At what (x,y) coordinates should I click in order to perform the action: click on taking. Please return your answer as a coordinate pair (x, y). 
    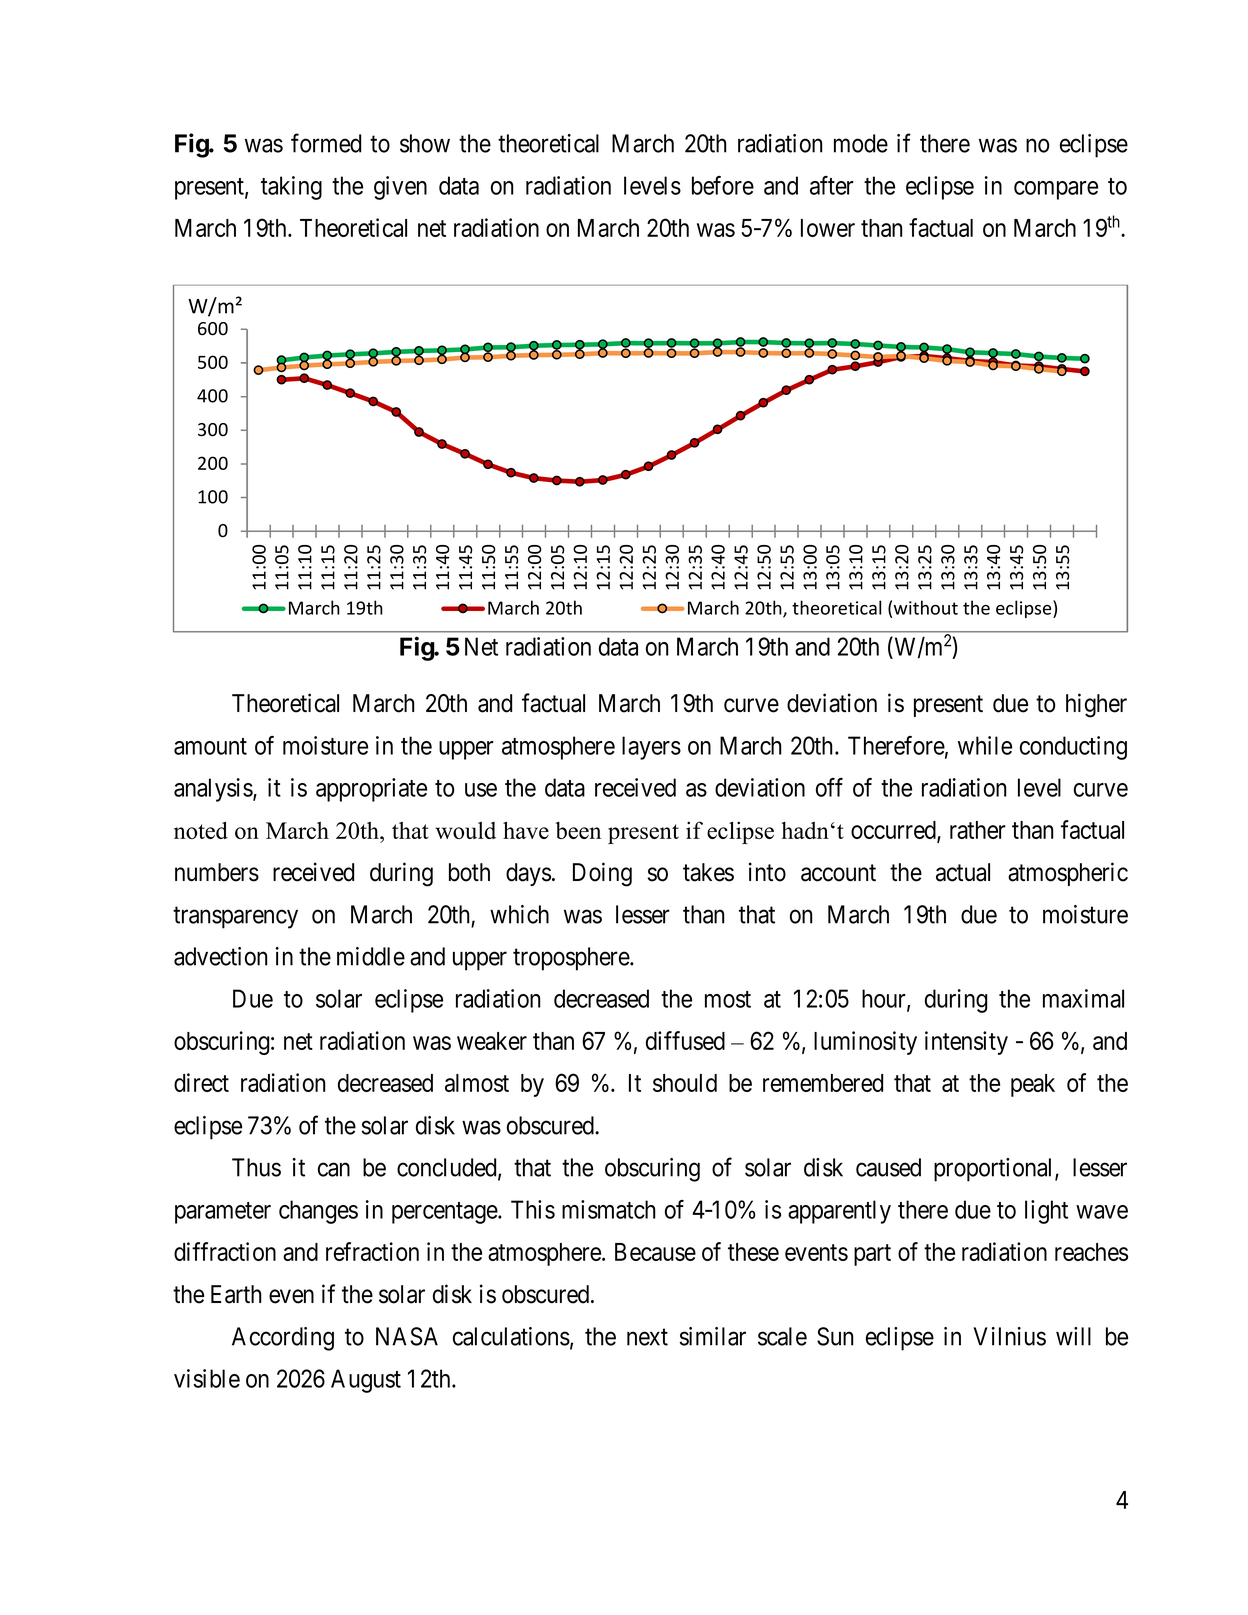
    Looking at the image, I should click on (291, 188).
